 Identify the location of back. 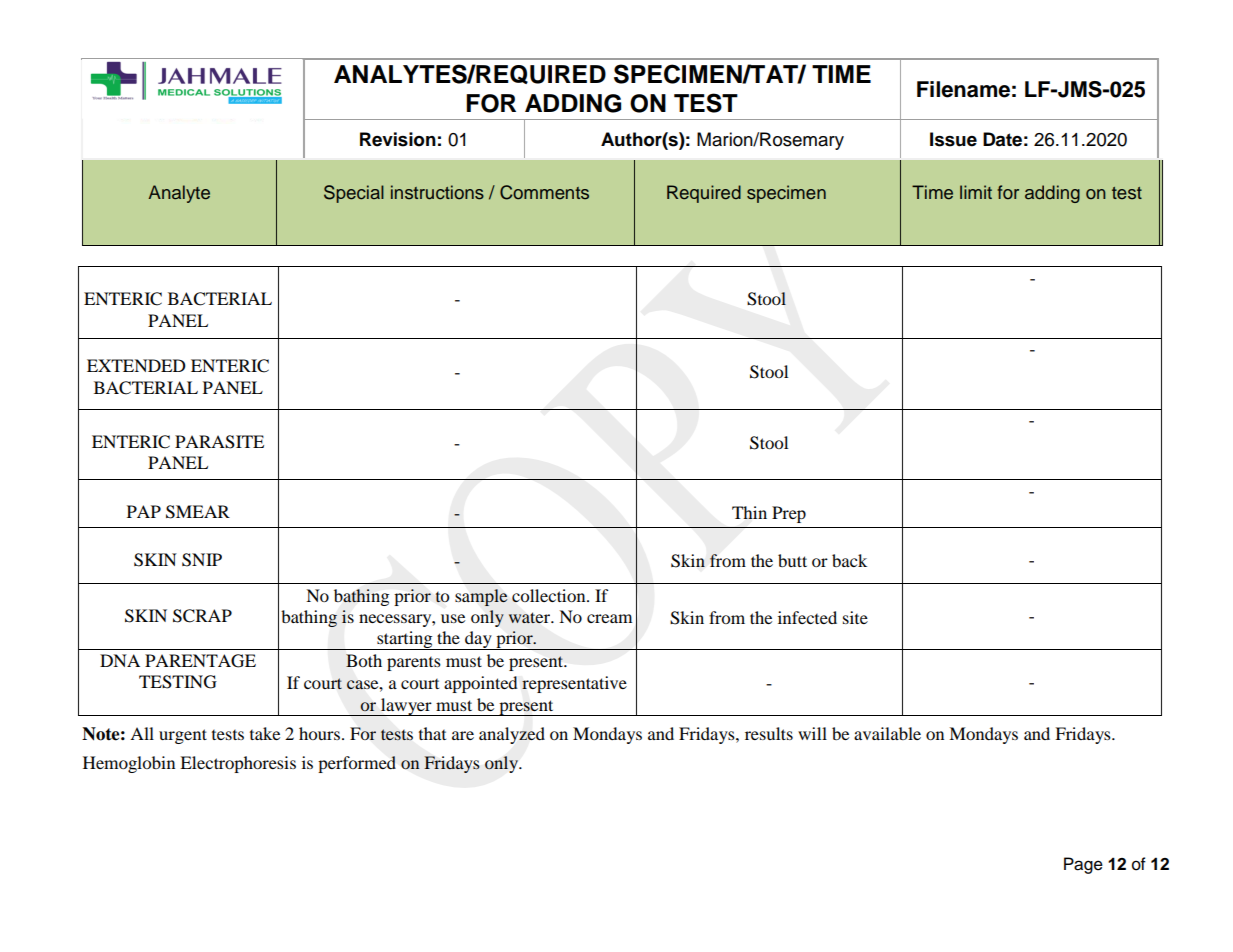
(849, 560).
